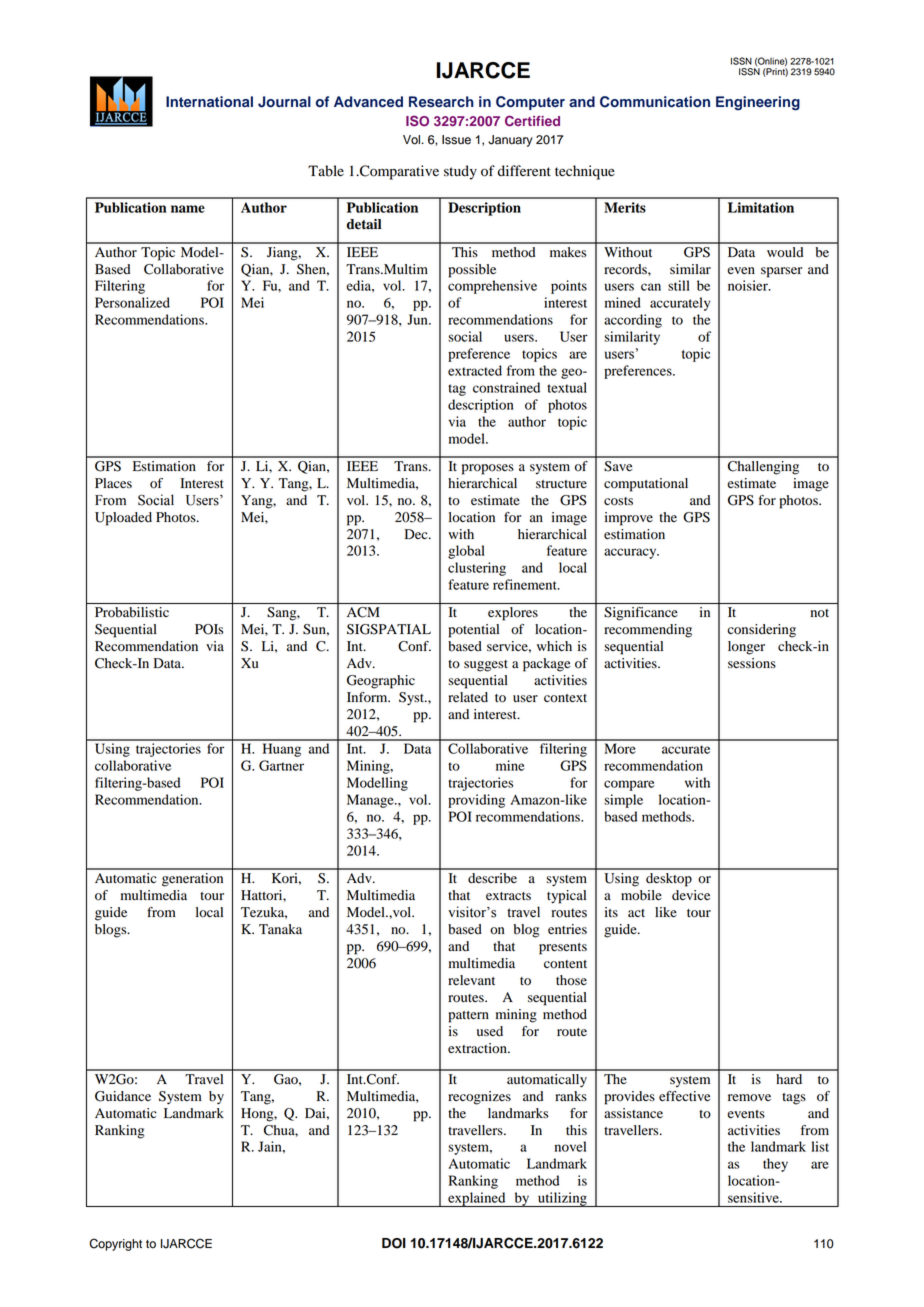 Image resolution: width=924 pixels, height=1307 pixels. I want to click on Engineering, so click(758, 103).
